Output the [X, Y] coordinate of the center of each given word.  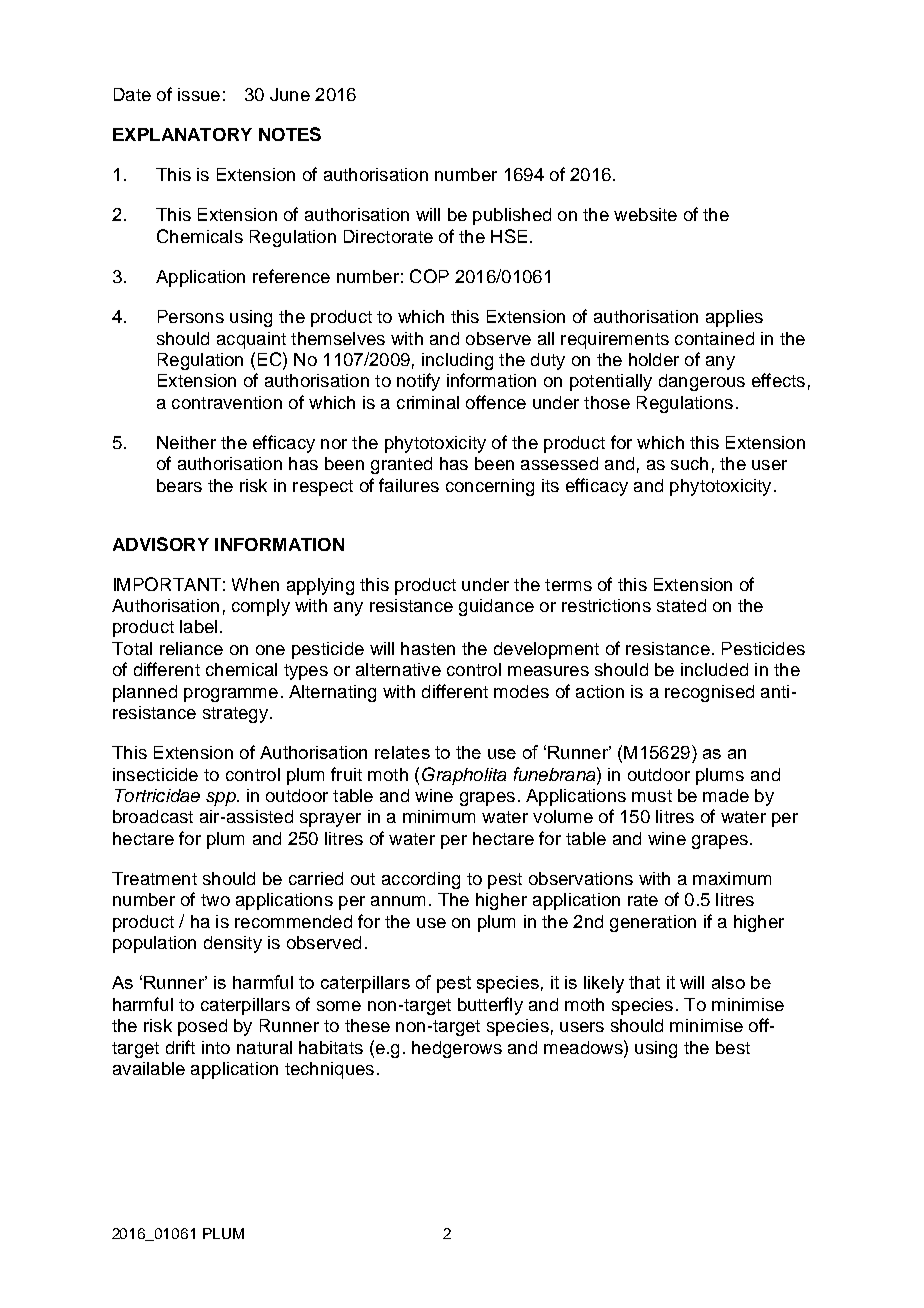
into [216, 1047]
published [512, 216]
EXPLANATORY [182, 134]
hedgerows [457, 1049]
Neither [186, 442]
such [689, 463]
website [645, 214]
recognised [709, 693]
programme [231, 695]
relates [402, 752]
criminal [428, 402]
